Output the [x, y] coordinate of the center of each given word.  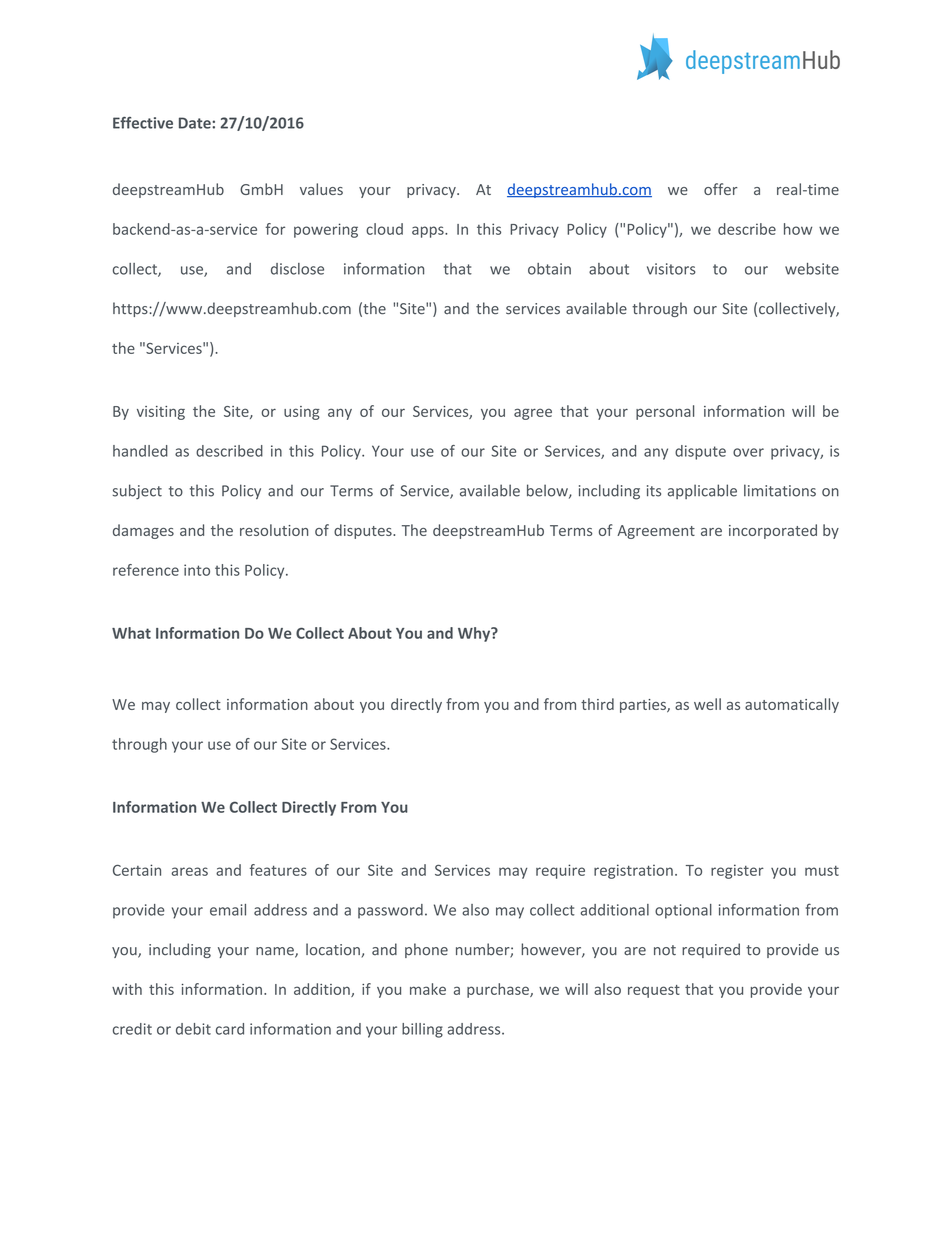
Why [475, 634]
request [654, 991]
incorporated [773, 531]
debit [193, 1029]
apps [429, 232]
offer [721, 189]
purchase [499, 990]
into [197, 570]
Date [196, 123]
